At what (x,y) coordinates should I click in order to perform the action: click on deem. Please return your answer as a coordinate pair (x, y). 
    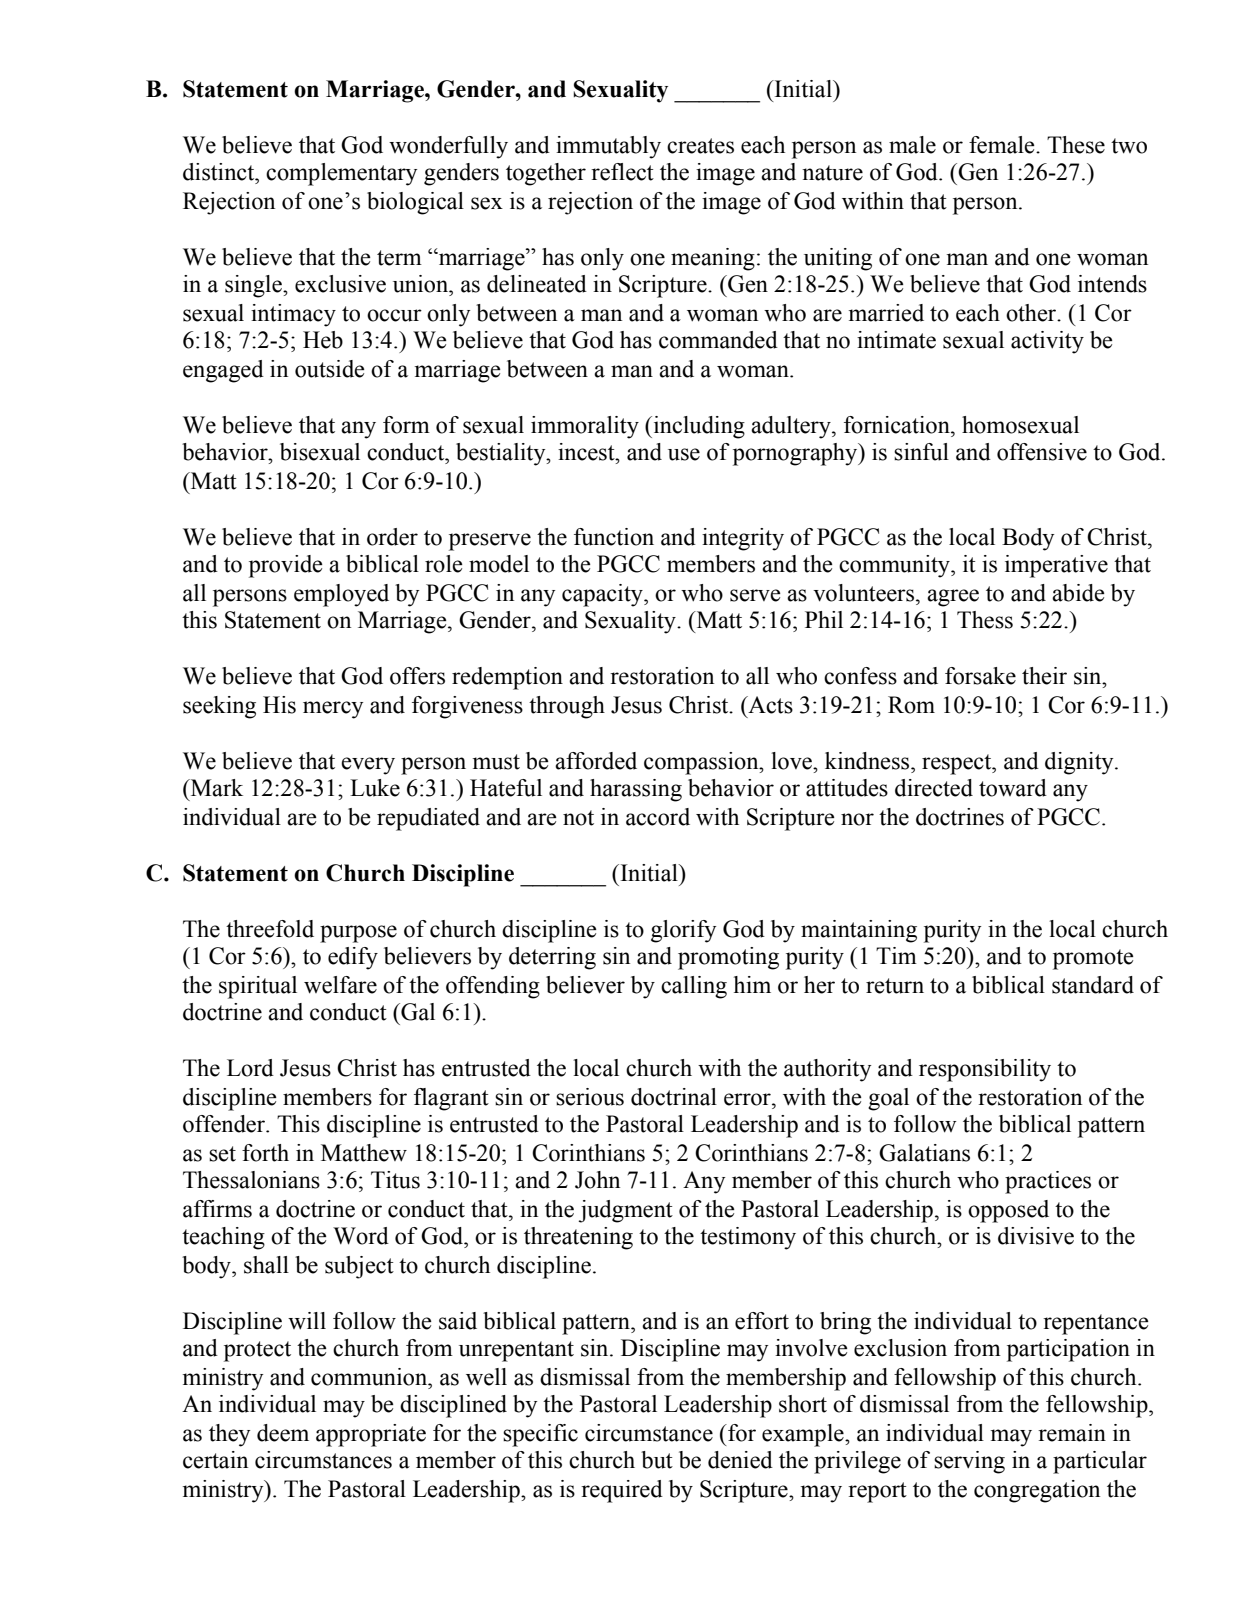
    Looking at the image, I should click on (283, 1433).
